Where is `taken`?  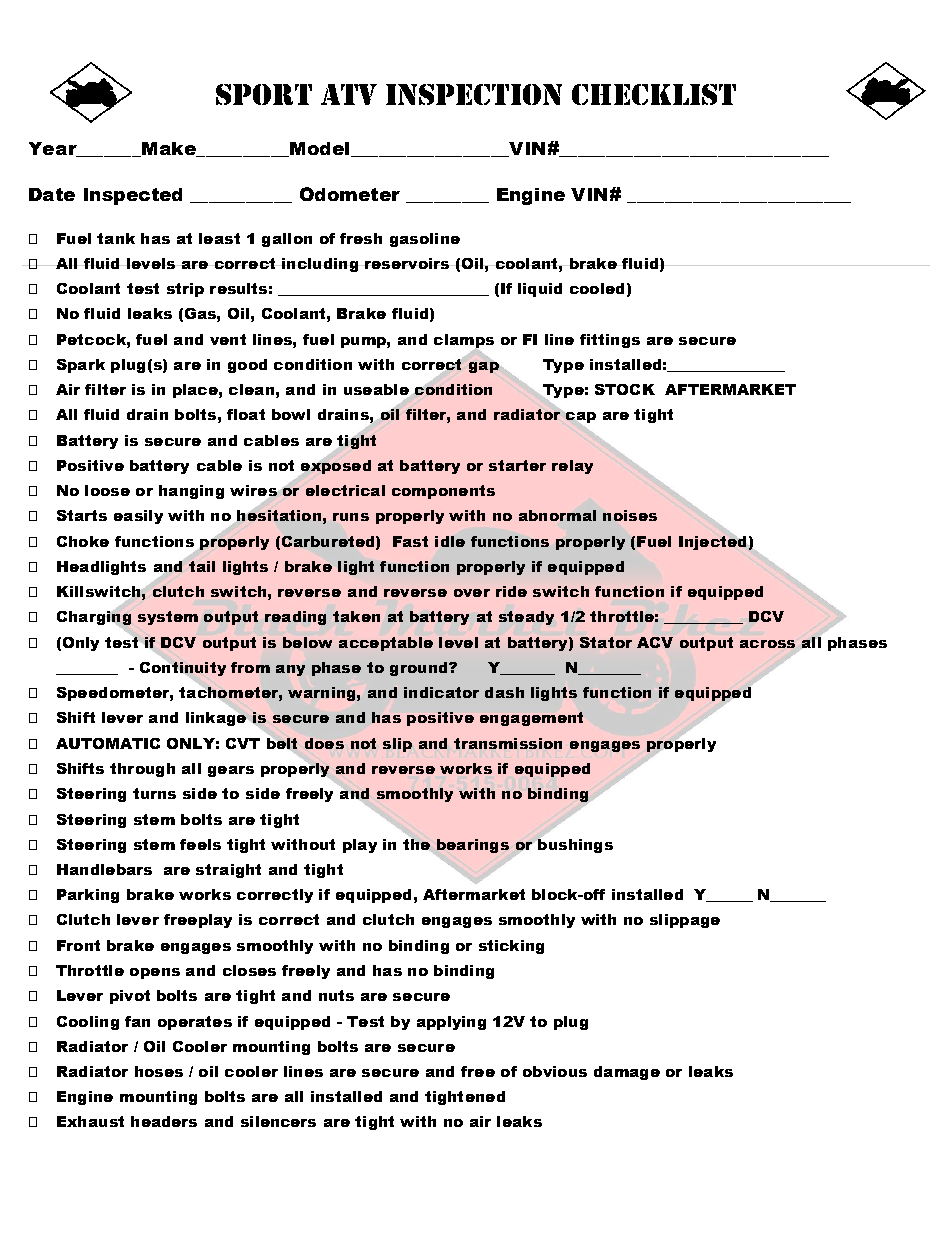
taken is located at coordinates (356, 616).
